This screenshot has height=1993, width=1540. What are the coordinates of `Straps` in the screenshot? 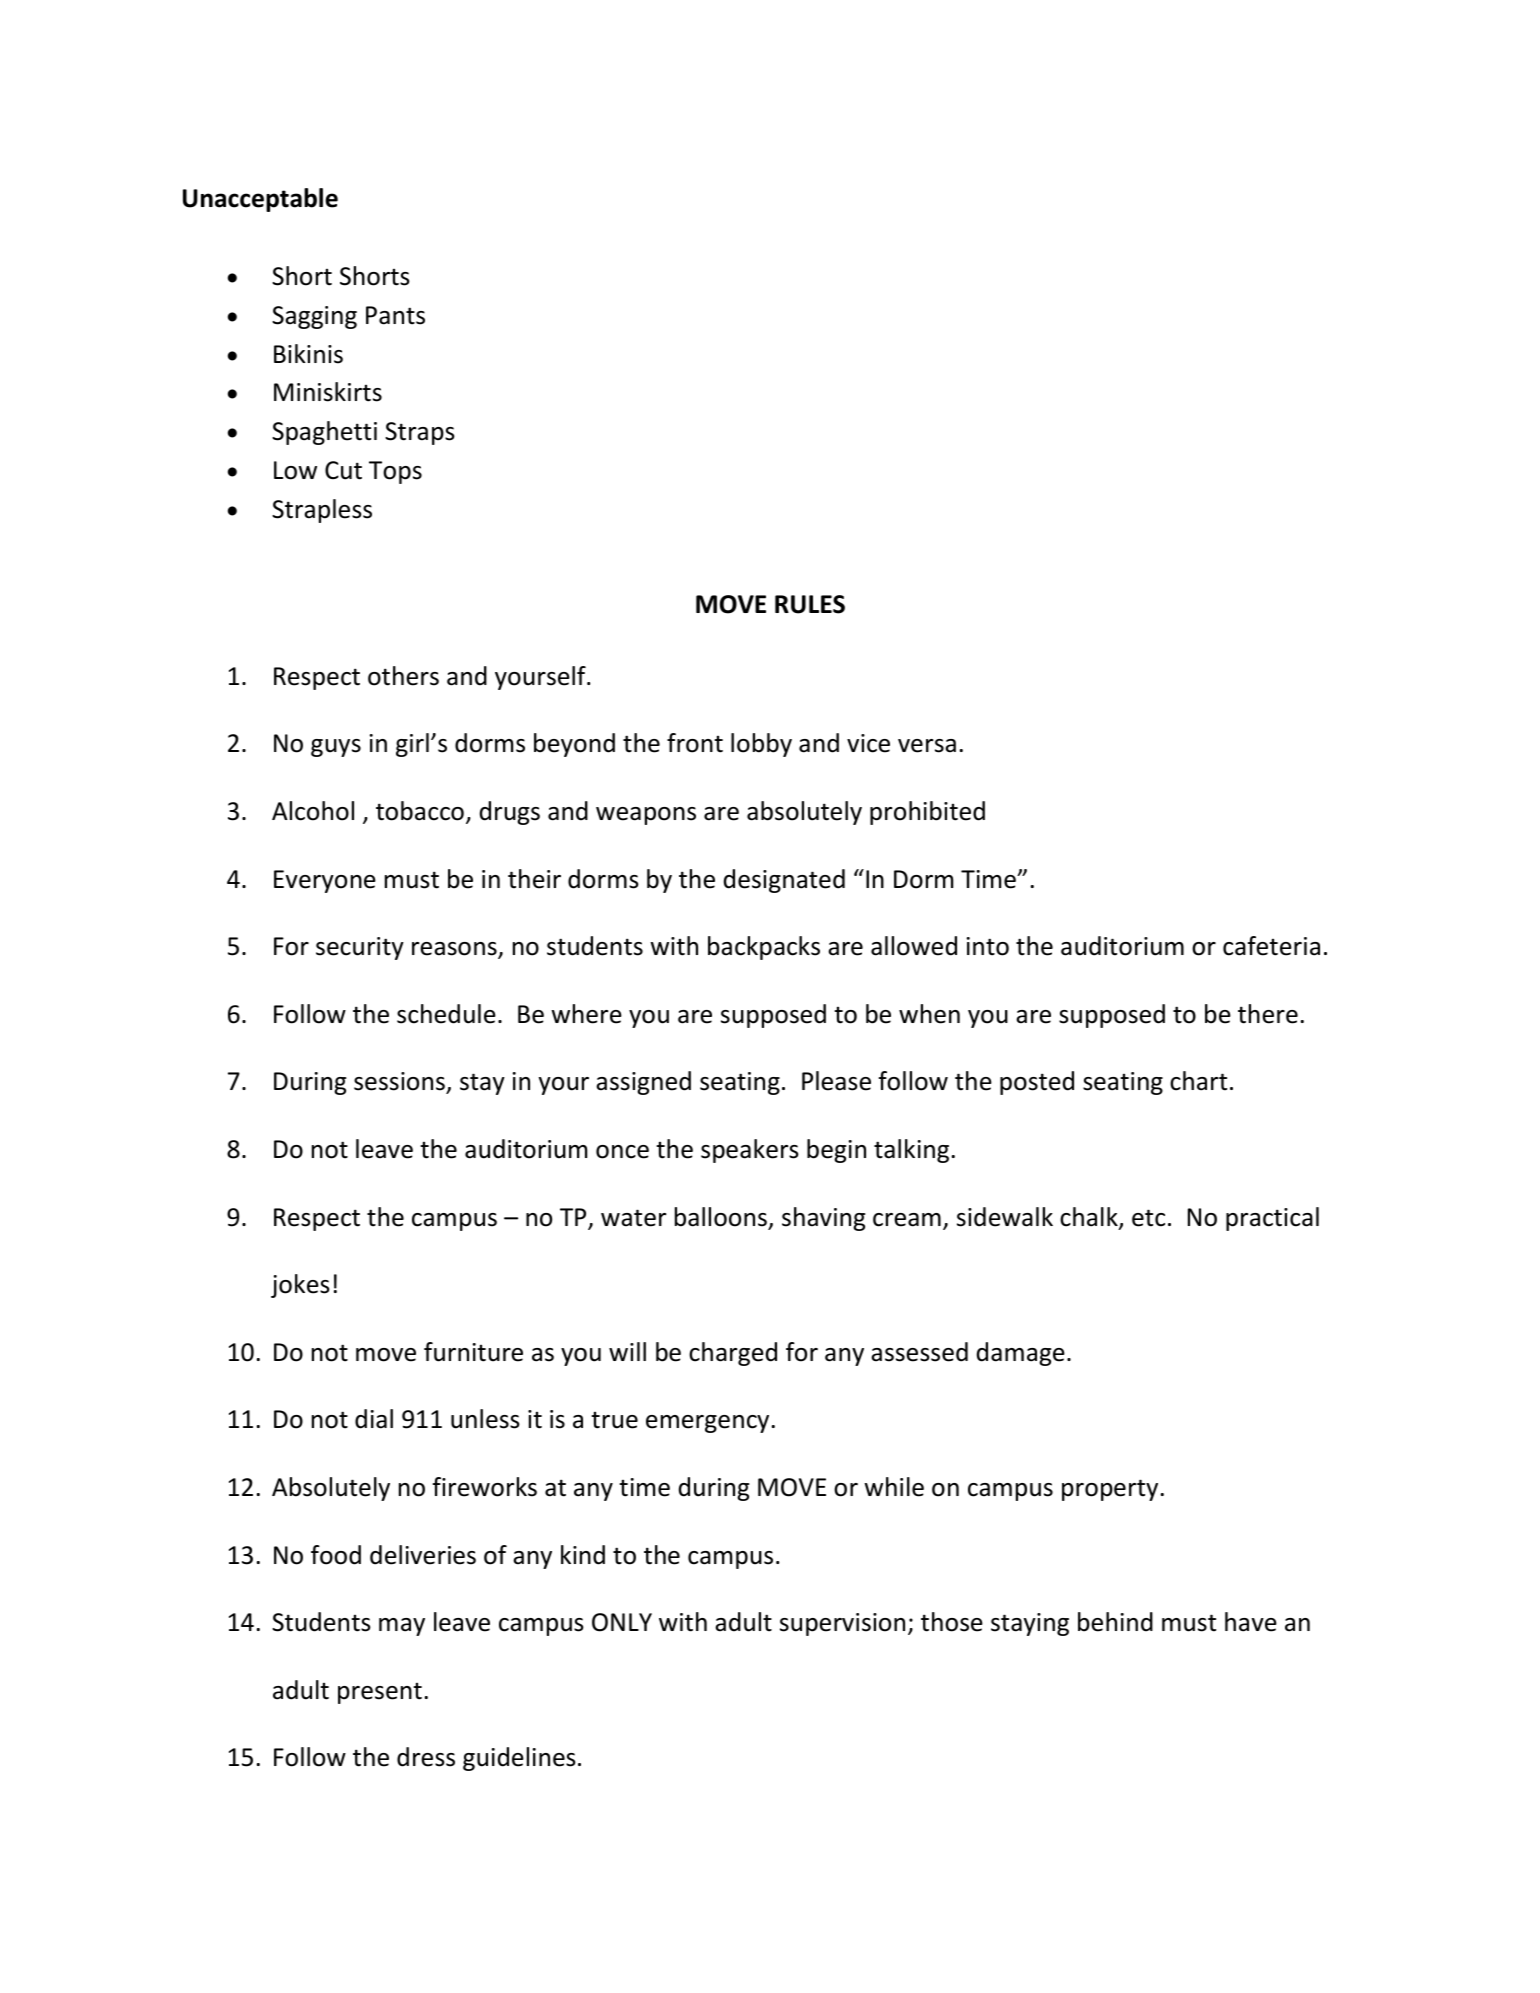 It's located at (420, 433).
